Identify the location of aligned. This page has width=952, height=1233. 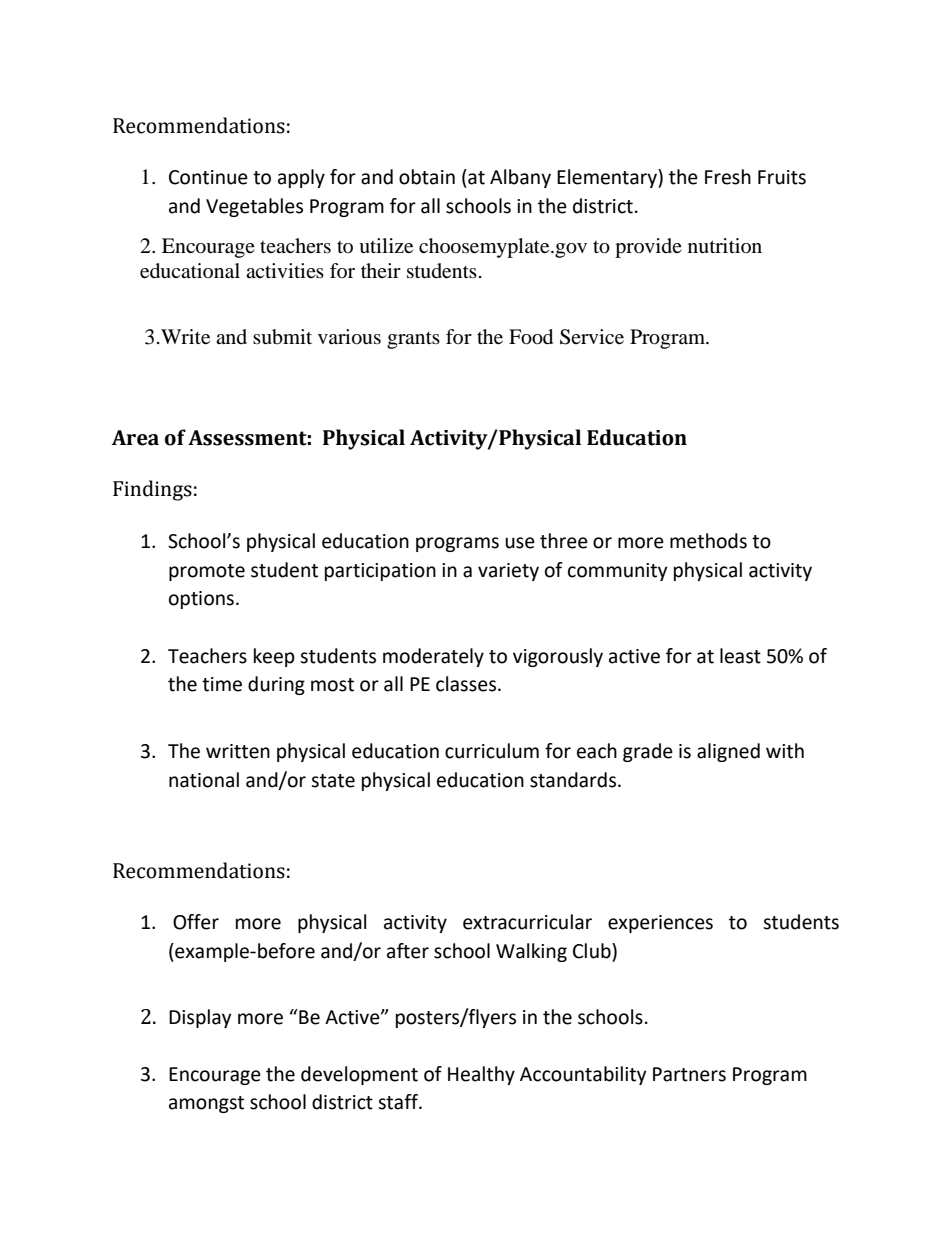
(728, 752).
